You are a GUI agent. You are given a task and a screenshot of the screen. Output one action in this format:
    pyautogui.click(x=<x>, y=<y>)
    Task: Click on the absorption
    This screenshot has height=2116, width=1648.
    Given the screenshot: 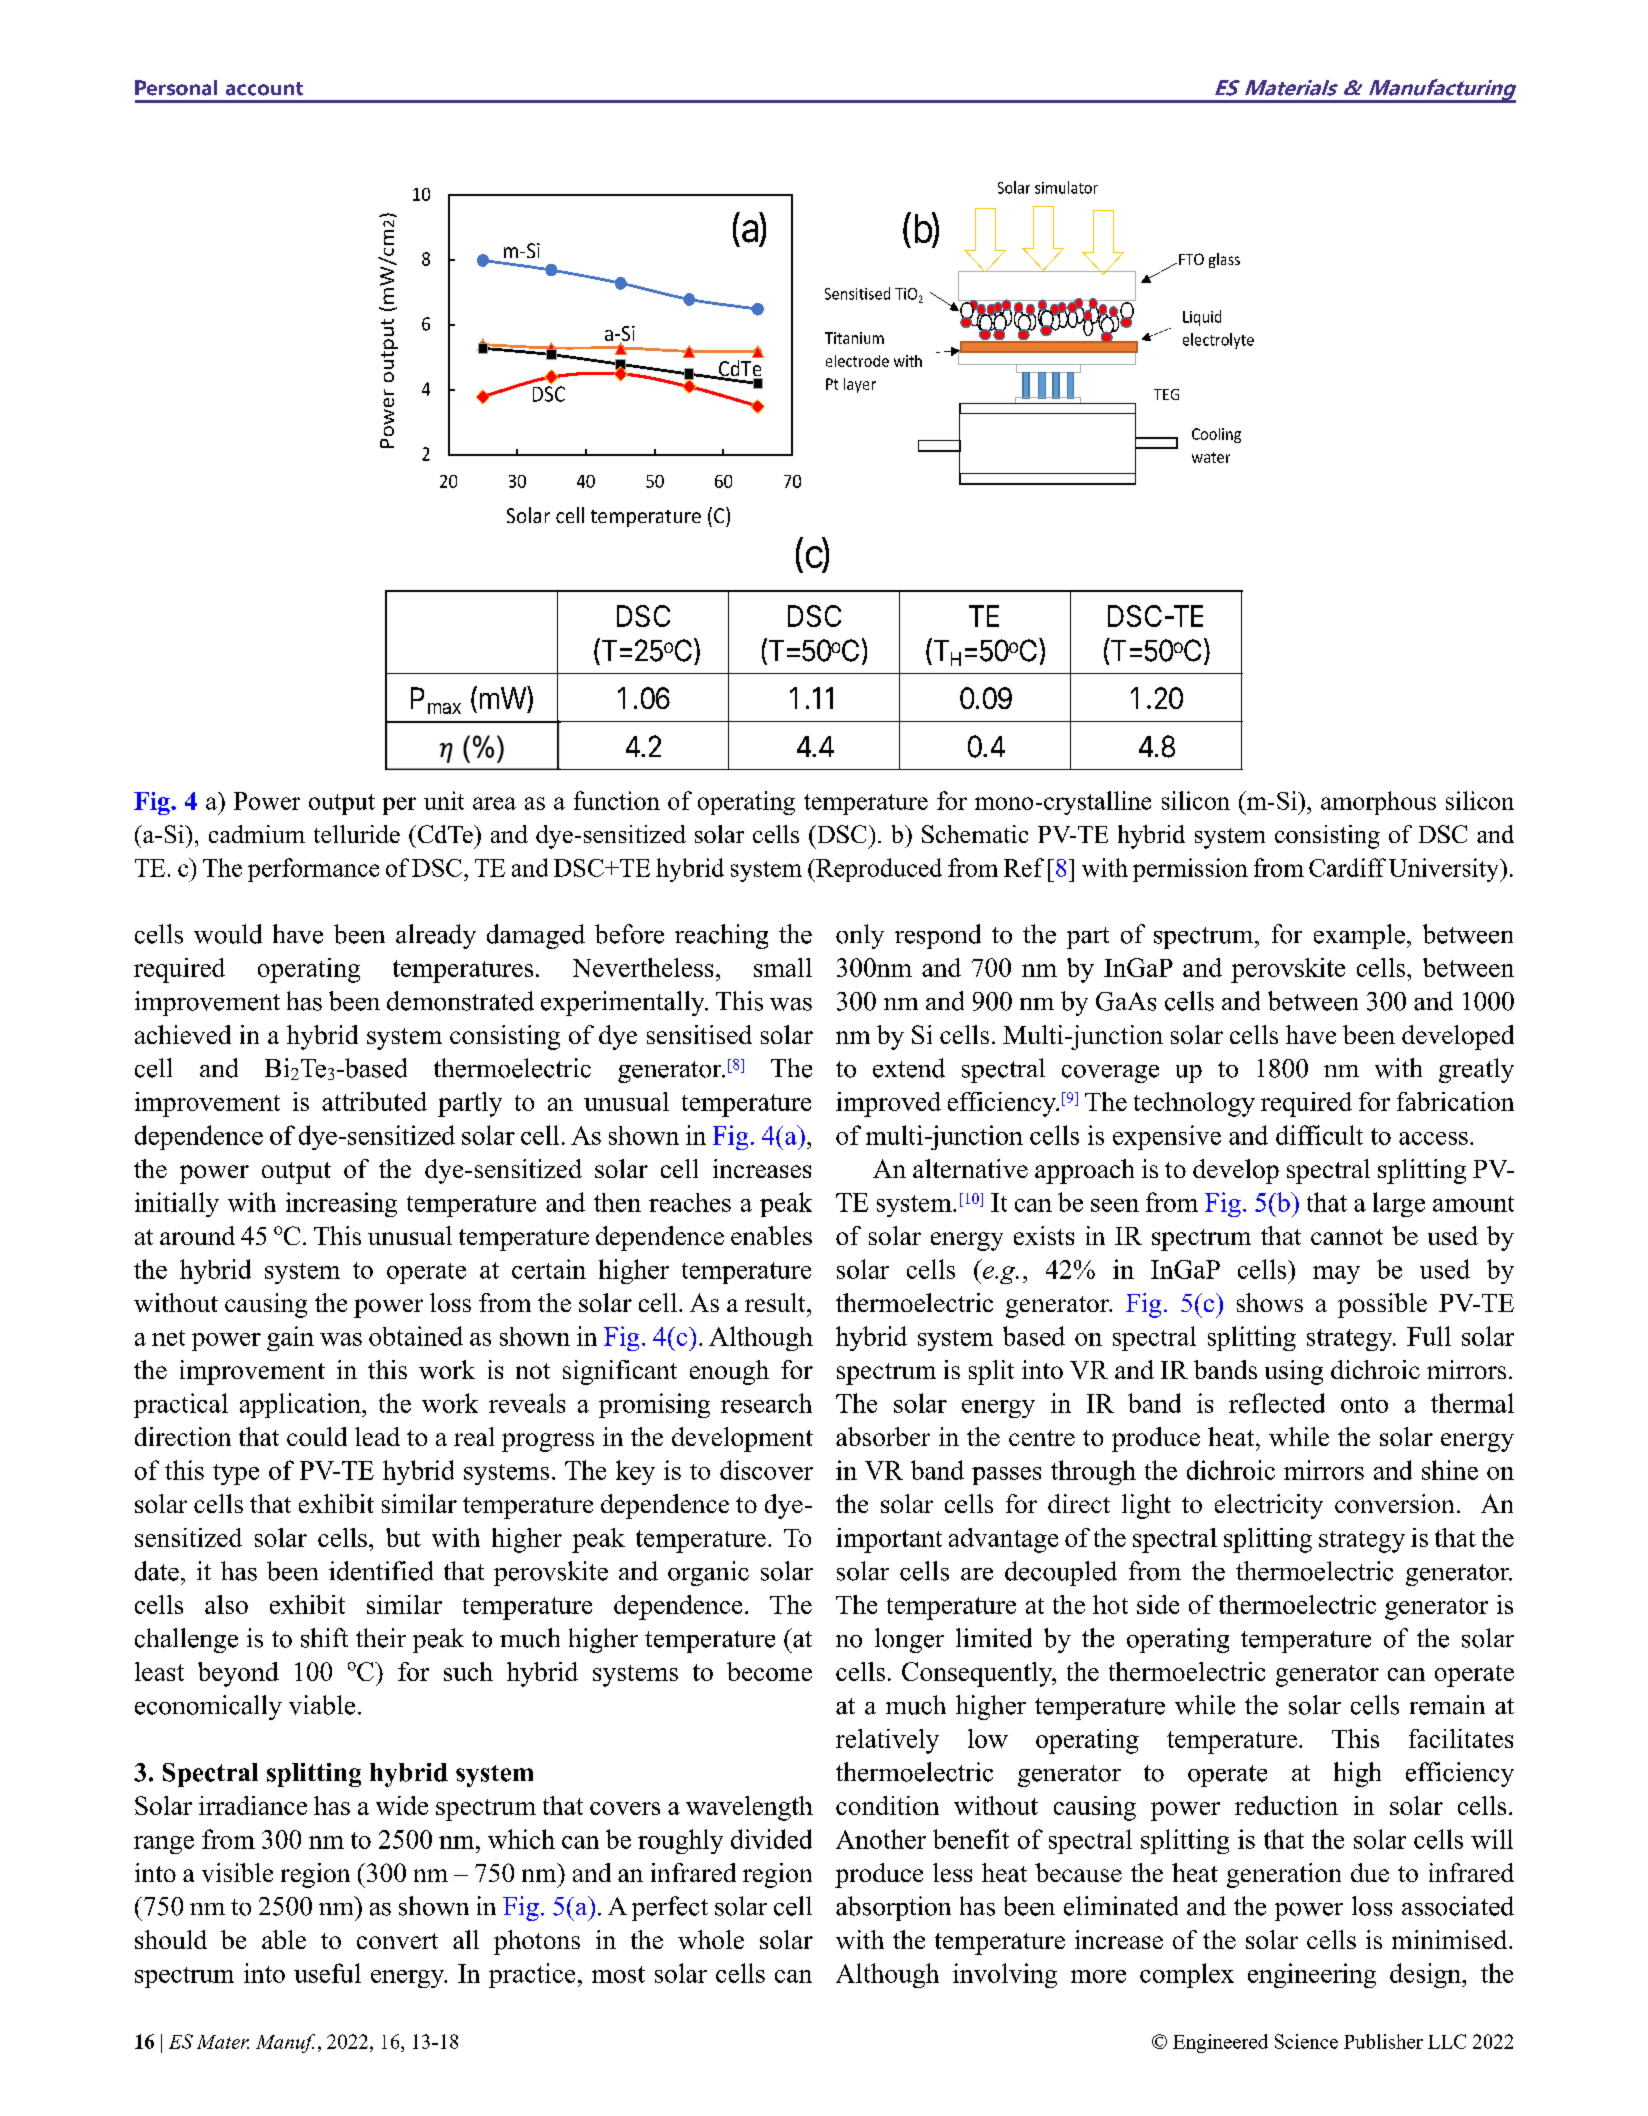 What is the action you would take?
    pyautogui.click(x=893, y=1908)
